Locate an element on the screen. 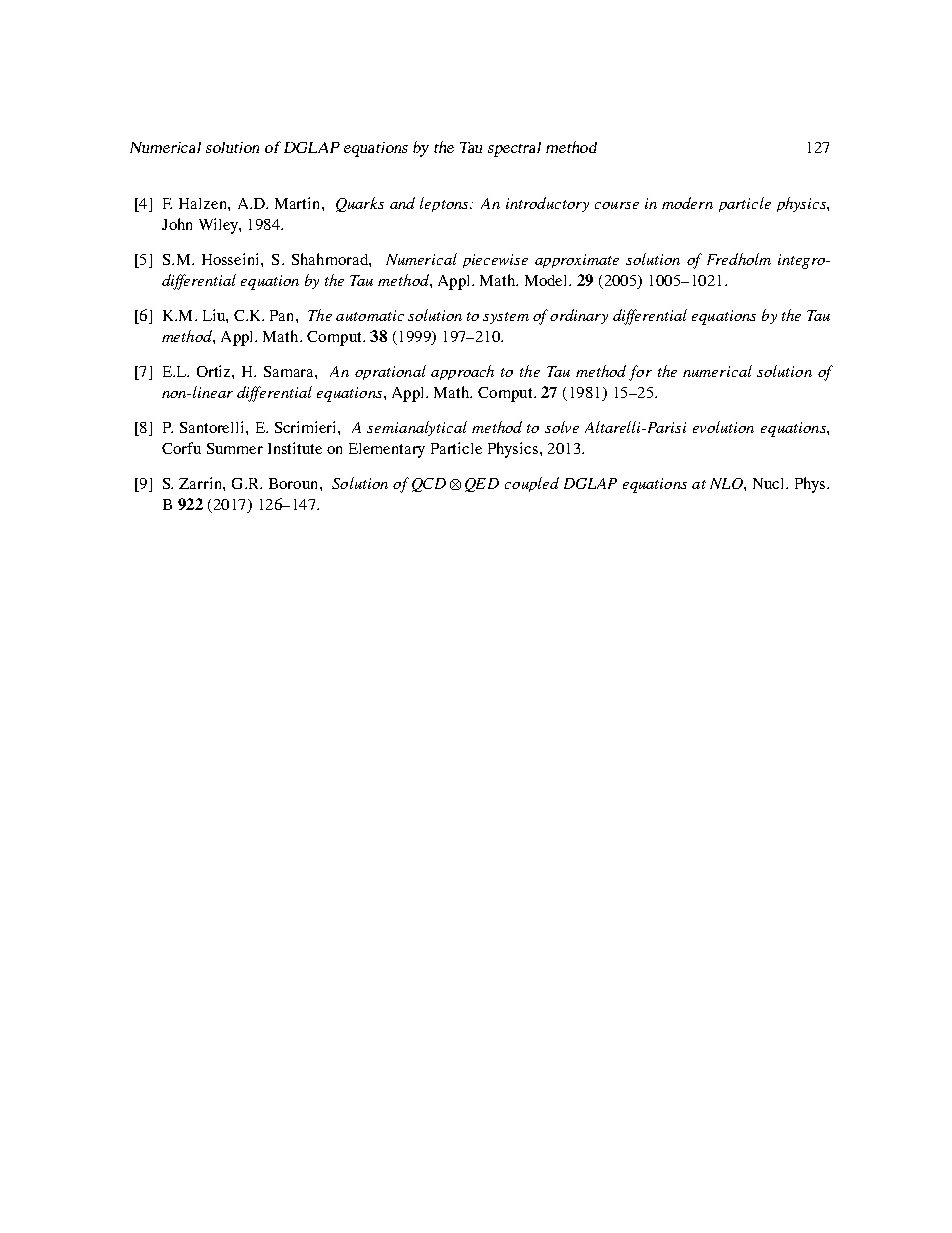 This screenshot has height=1233, width=952. approach is located at coordinates (462, 372).
